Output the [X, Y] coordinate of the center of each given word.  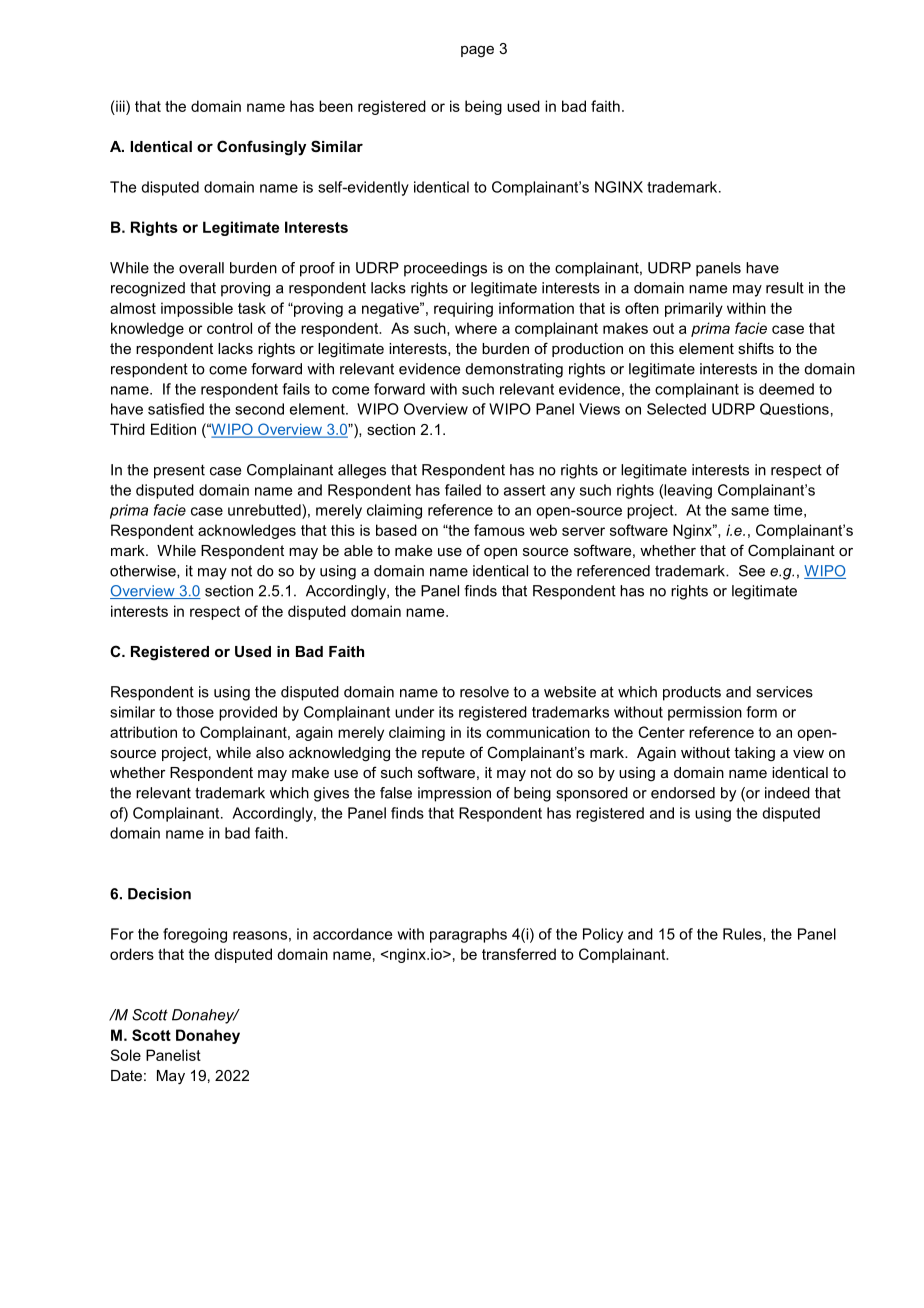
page [477, 52]
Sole [125, 1055]
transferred [519, 954]
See [752, 571]
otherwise [144, 571]
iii [120, 106]
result [785, 288]
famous [499, 530]
